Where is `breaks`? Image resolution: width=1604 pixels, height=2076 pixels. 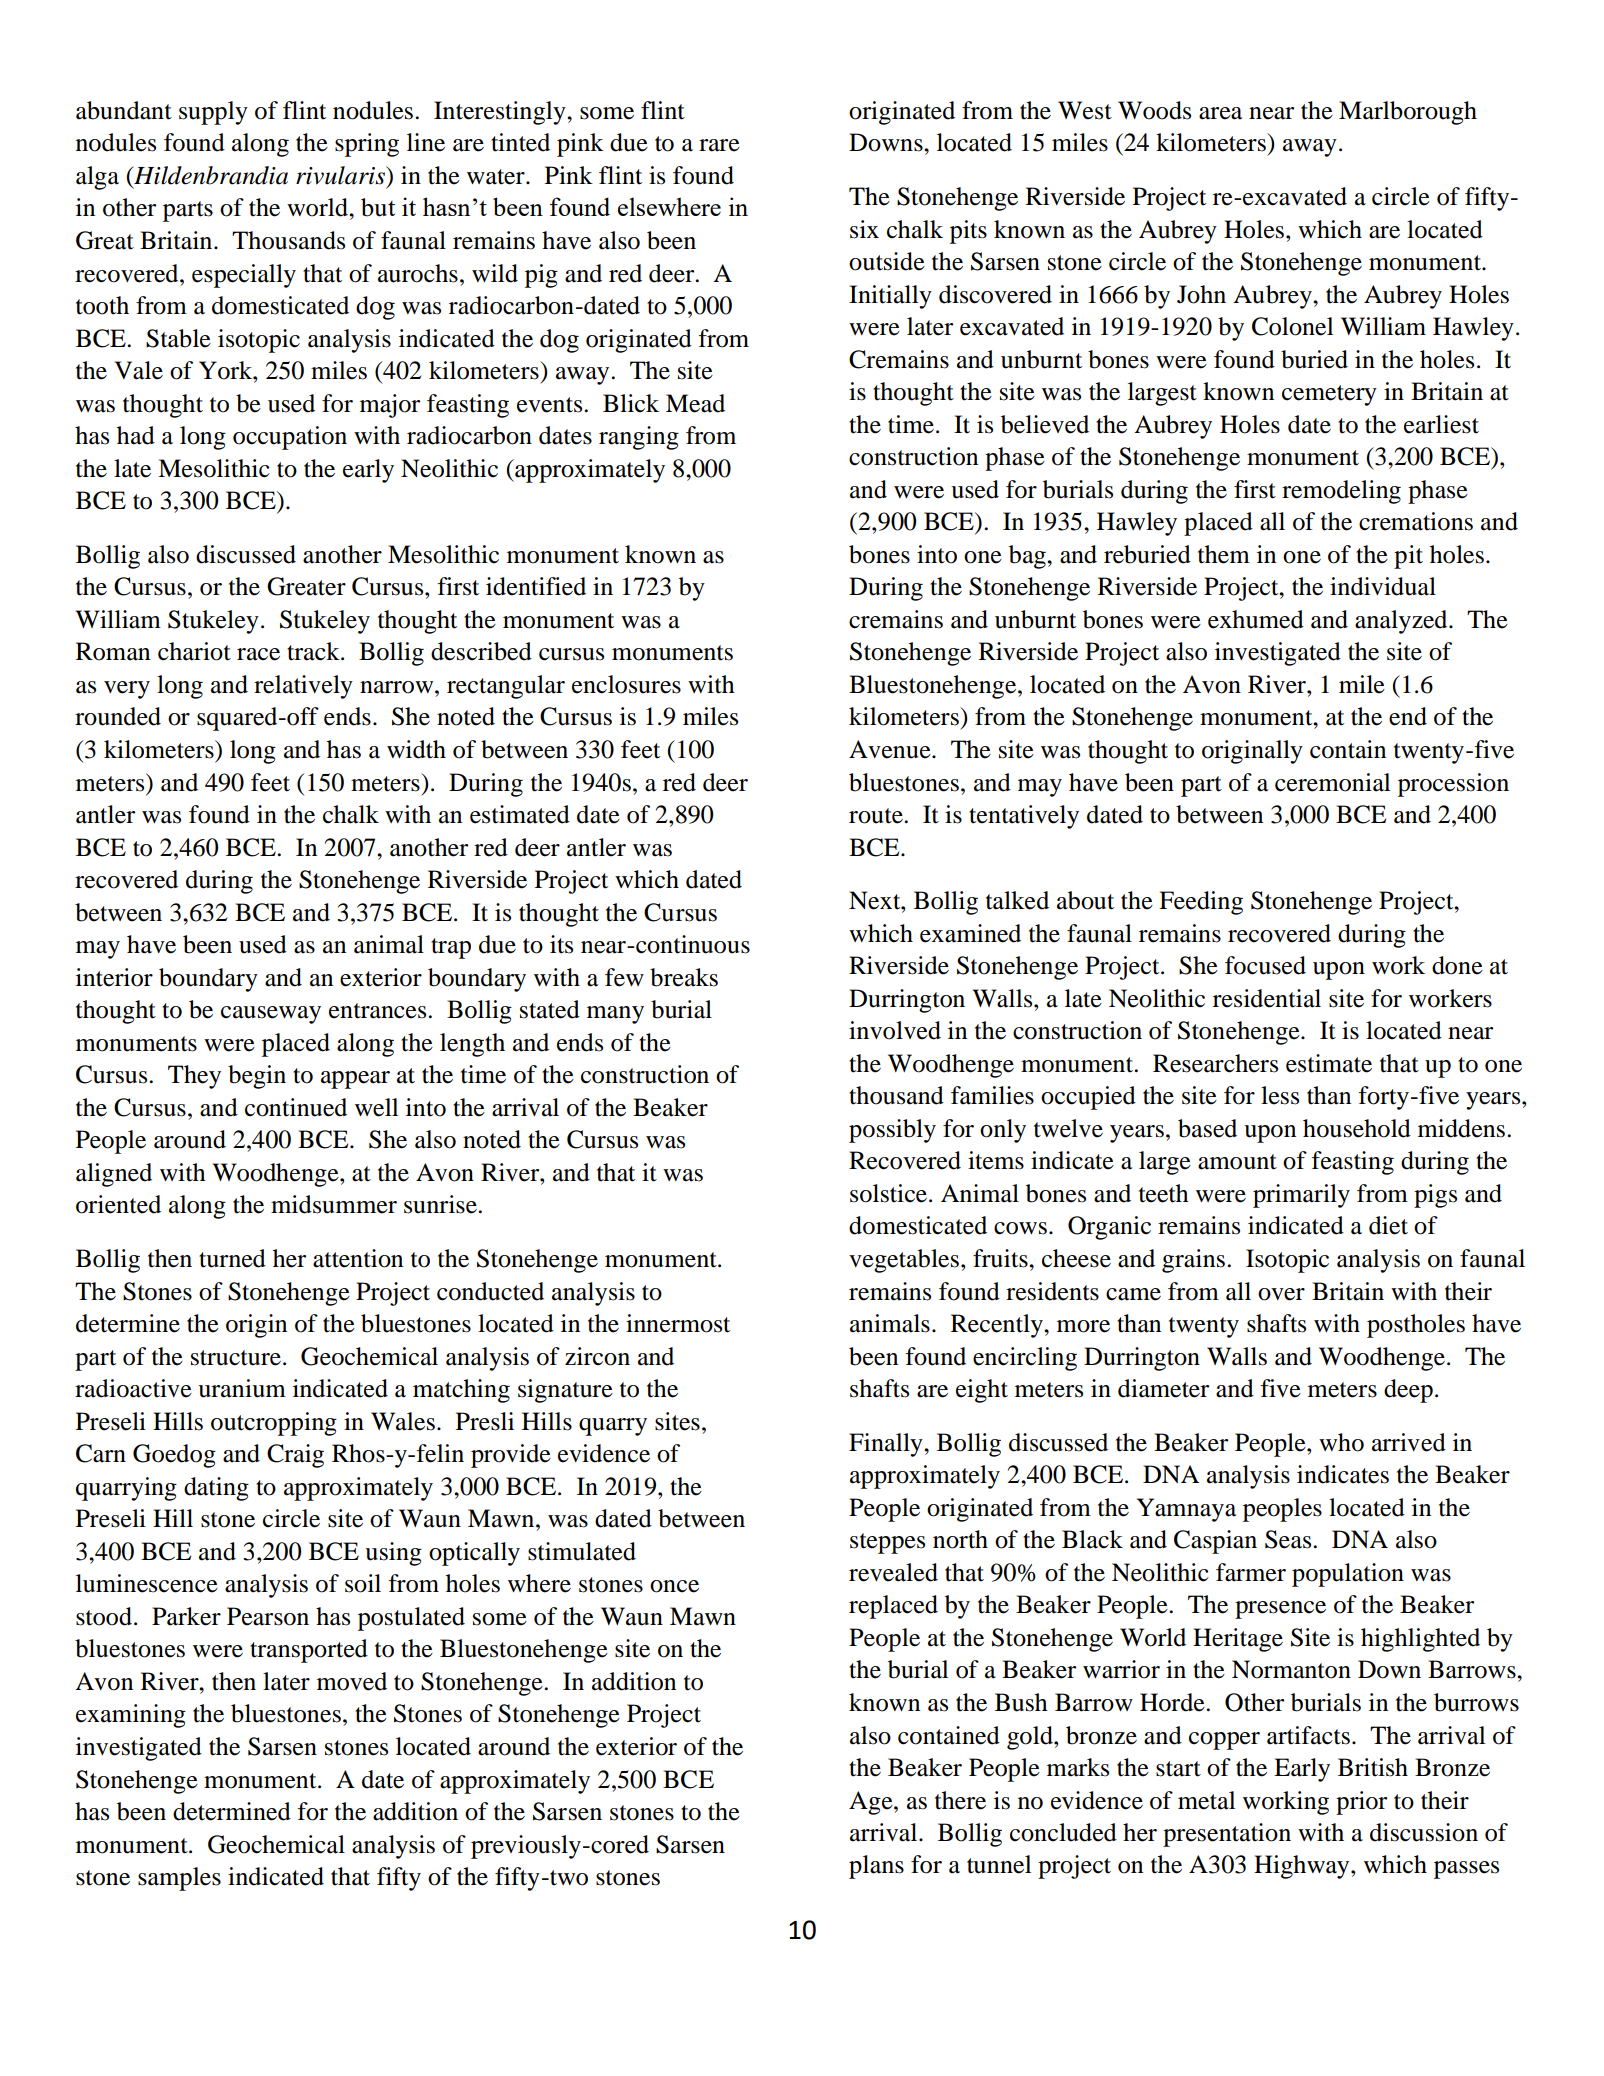 breaks is located at coordinates (684, 977).
